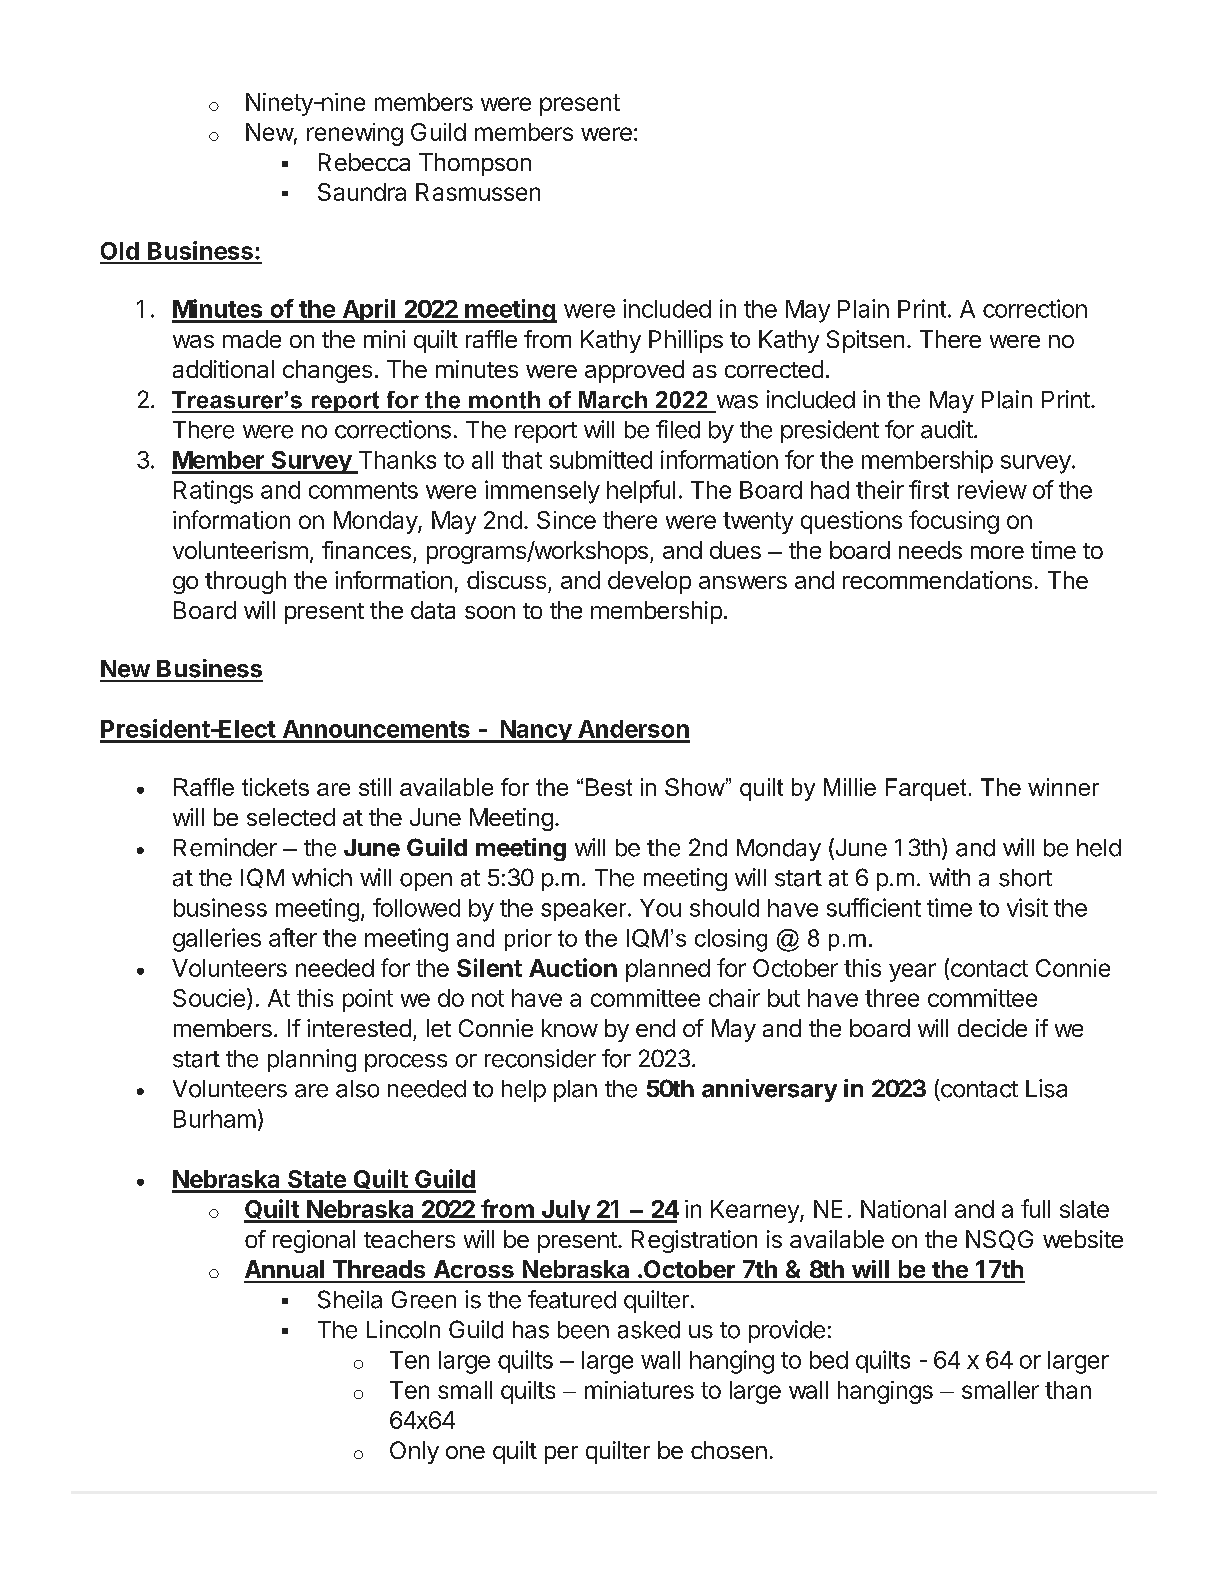 This document has width=1229, height=1591. Describe the element at coordinates (364, 162) in the document. I see `Rebecca` at that location.
